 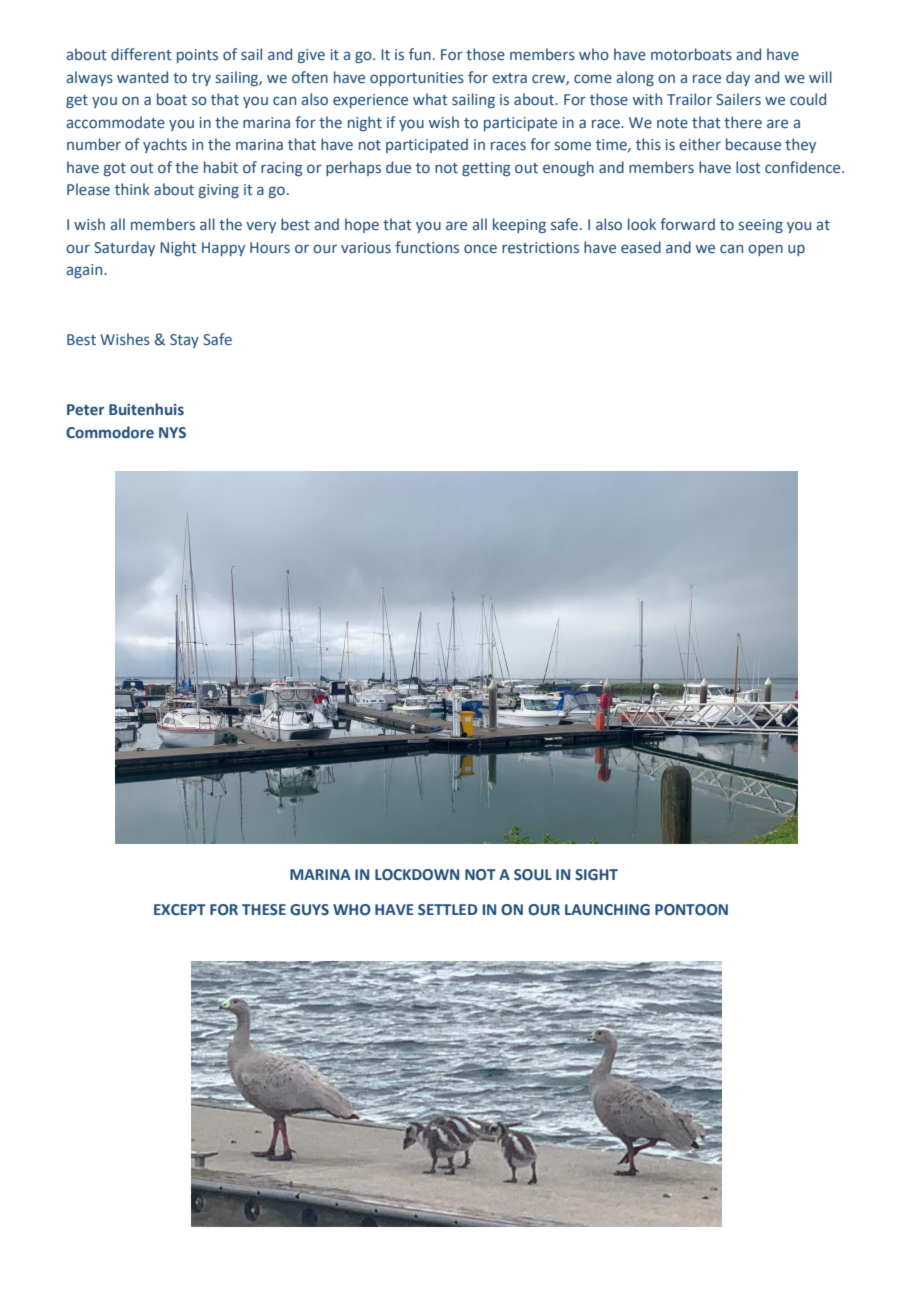 I want to click on Happy, so click(x=223, y=249).
